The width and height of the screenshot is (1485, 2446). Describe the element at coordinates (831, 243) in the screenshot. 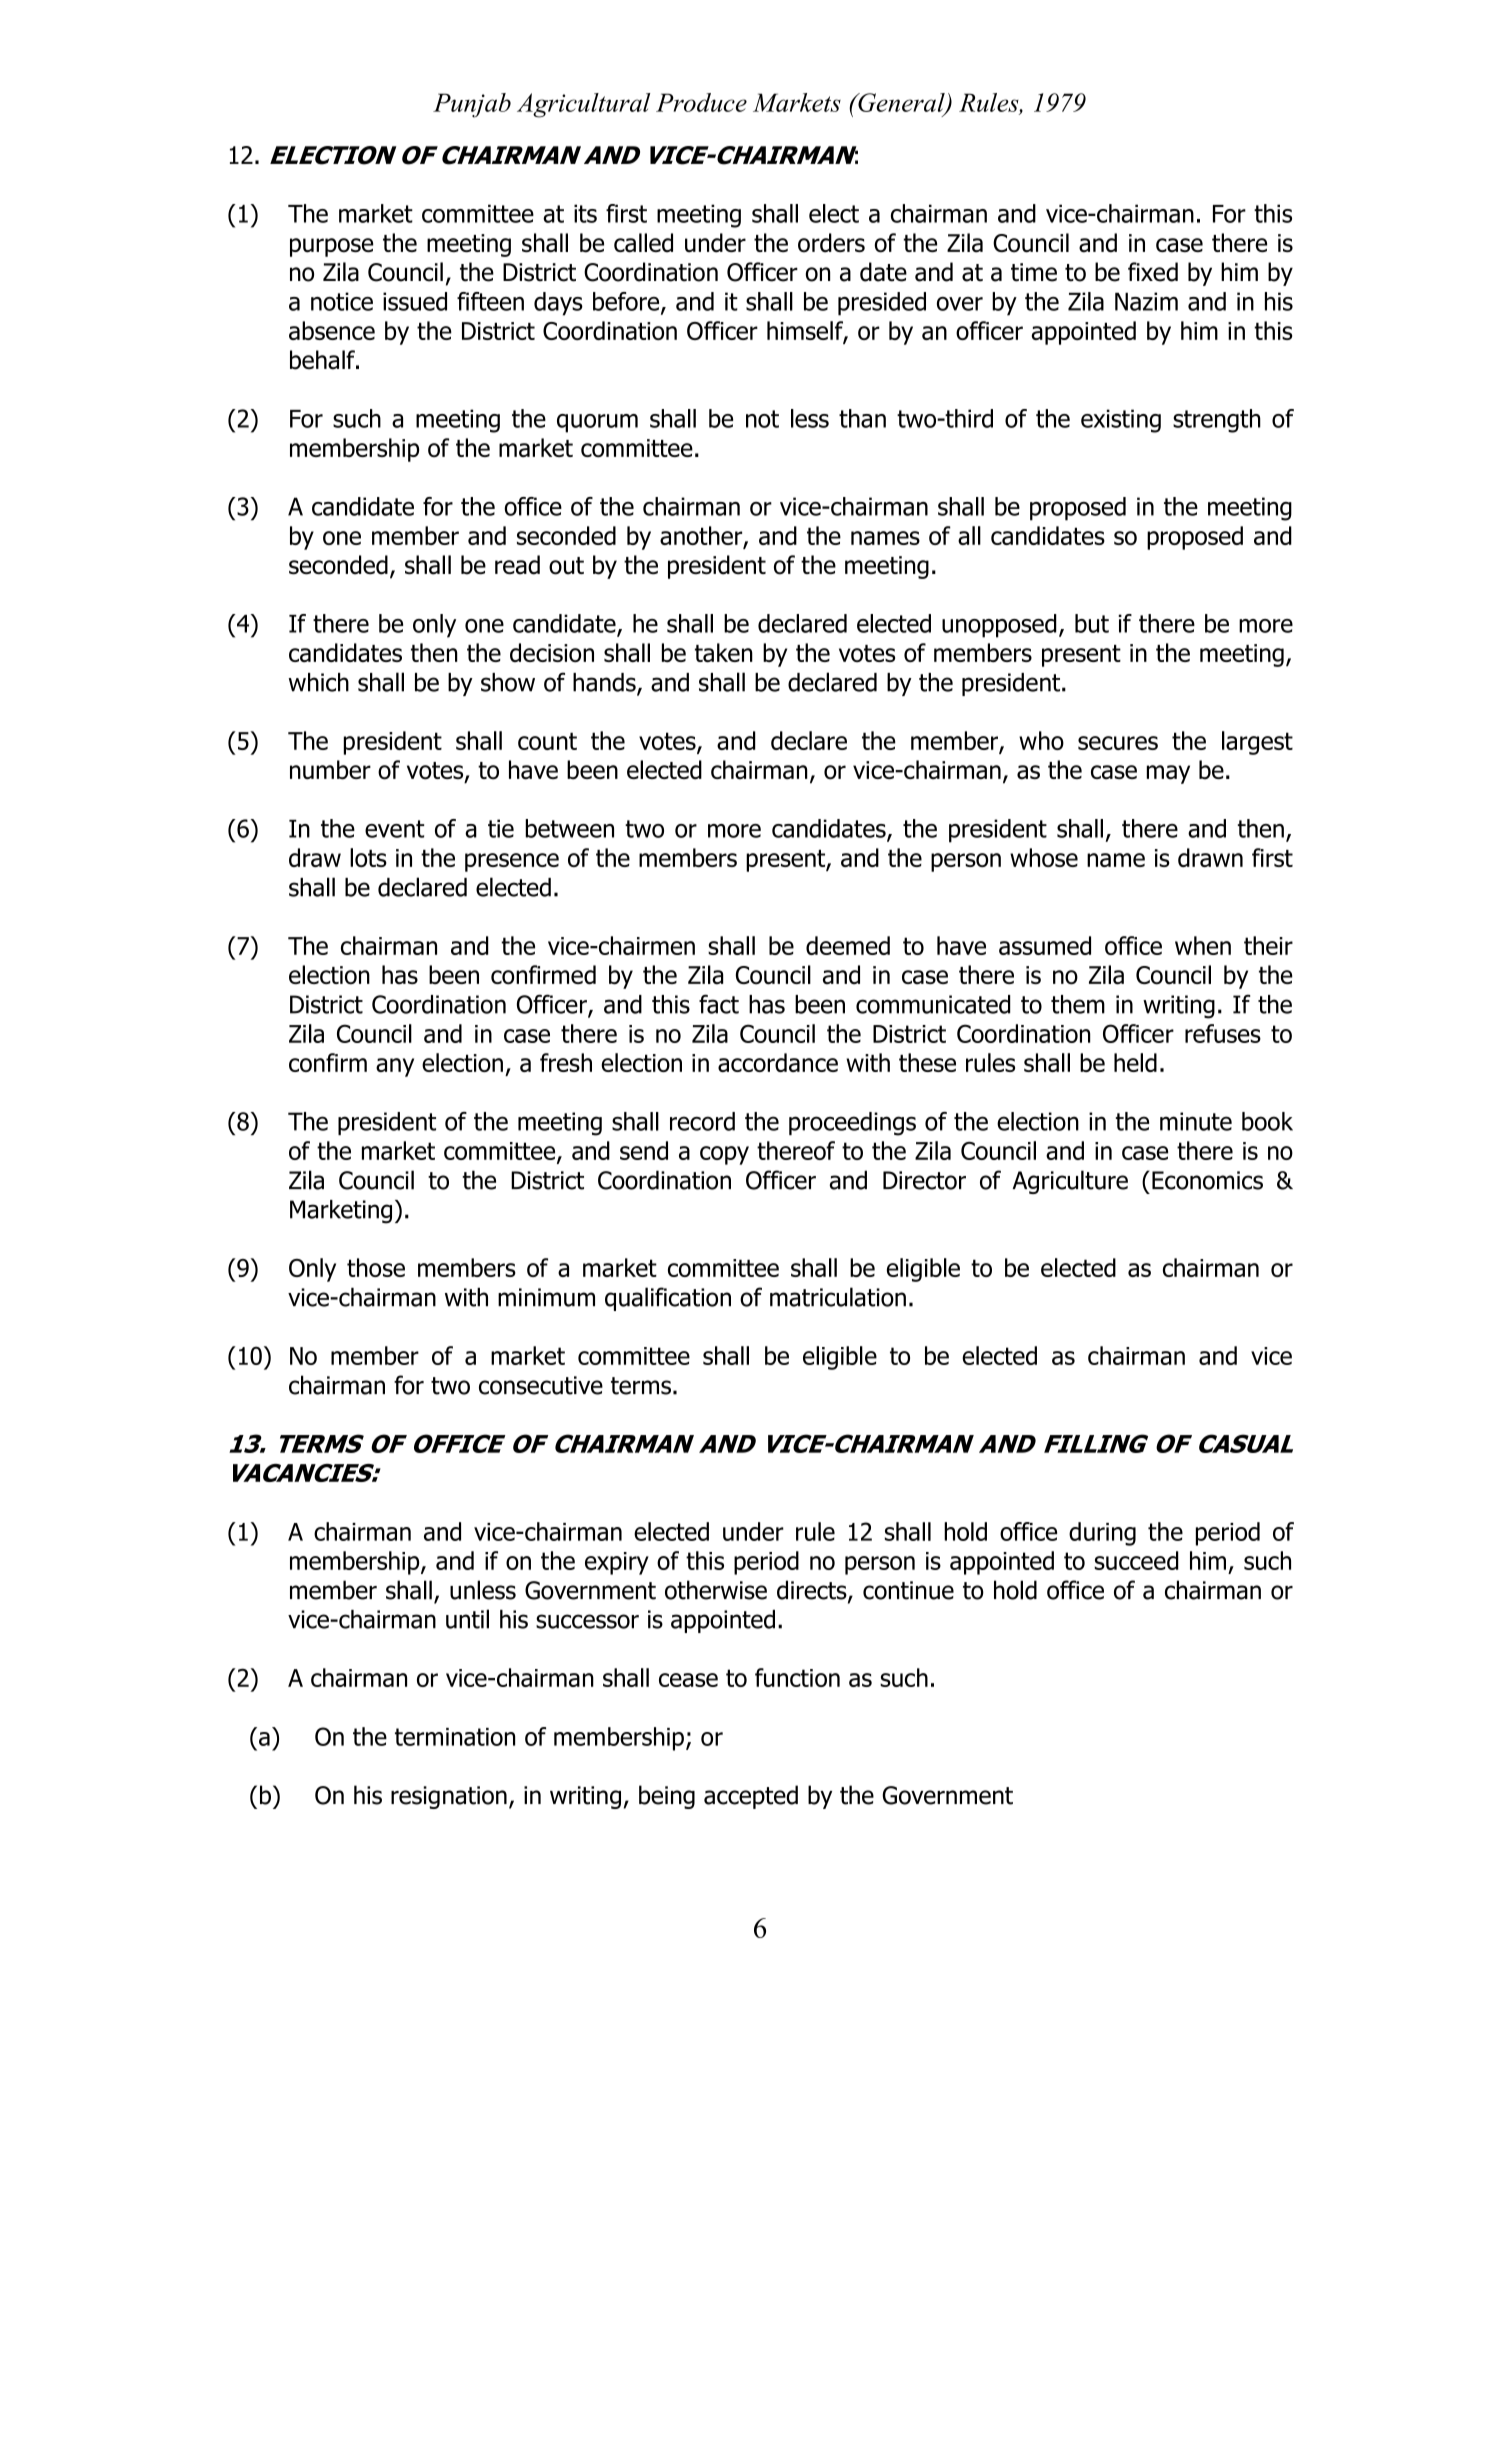

I see `orders` at that location.
